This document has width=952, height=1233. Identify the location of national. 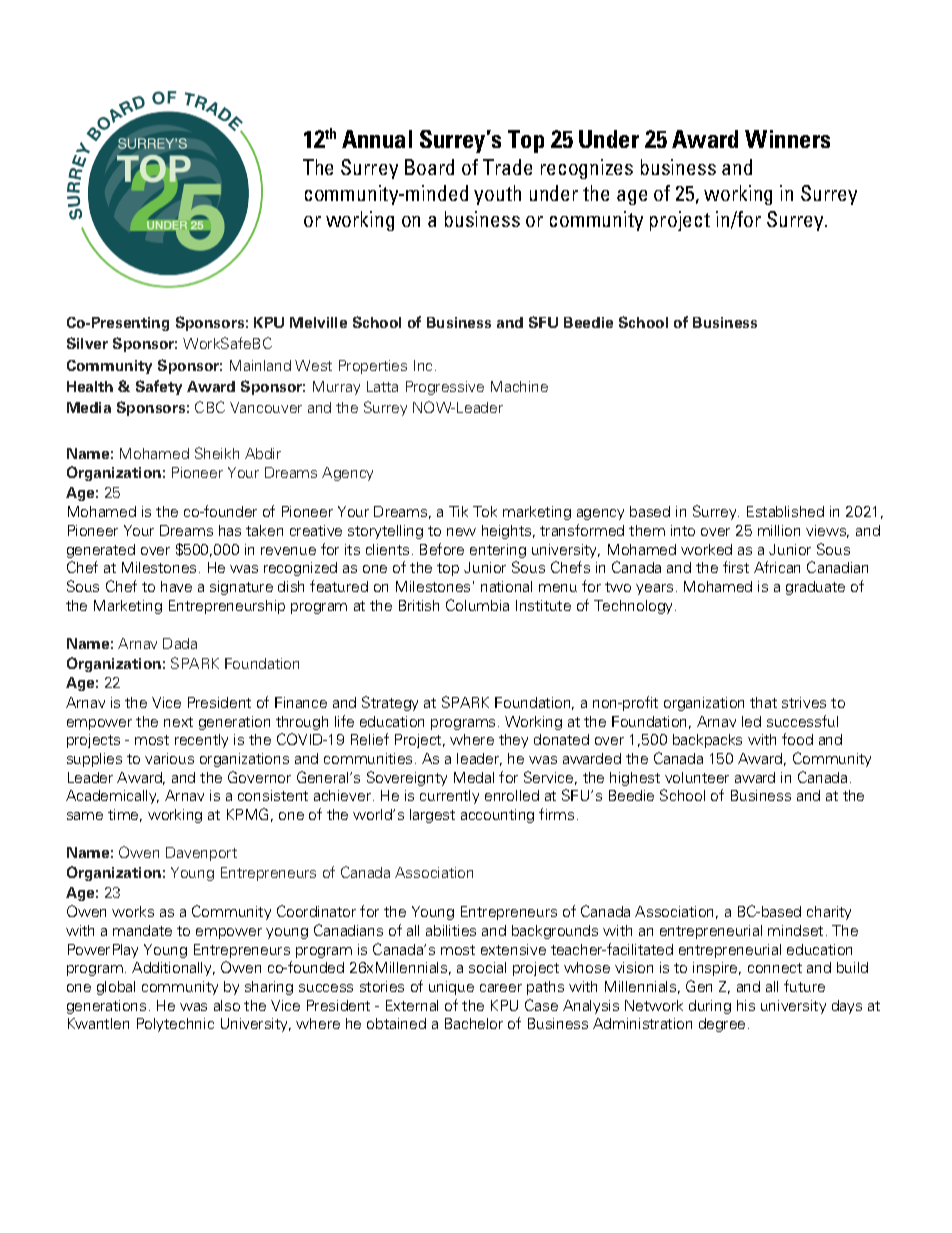
(506, 586).
